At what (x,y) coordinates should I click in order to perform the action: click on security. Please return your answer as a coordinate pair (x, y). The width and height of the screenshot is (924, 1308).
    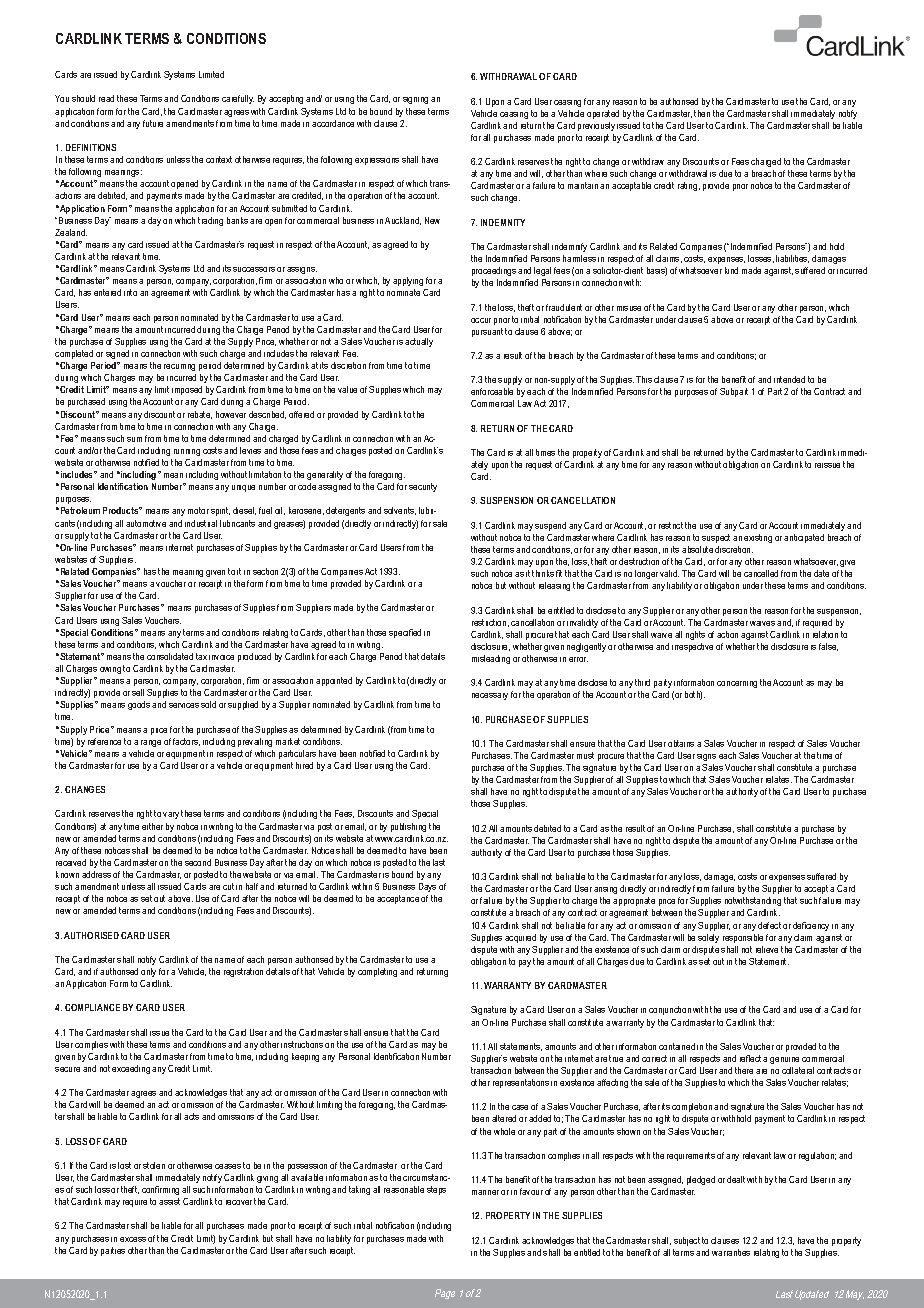
    Looking at the image, I should click on (423, 487).
